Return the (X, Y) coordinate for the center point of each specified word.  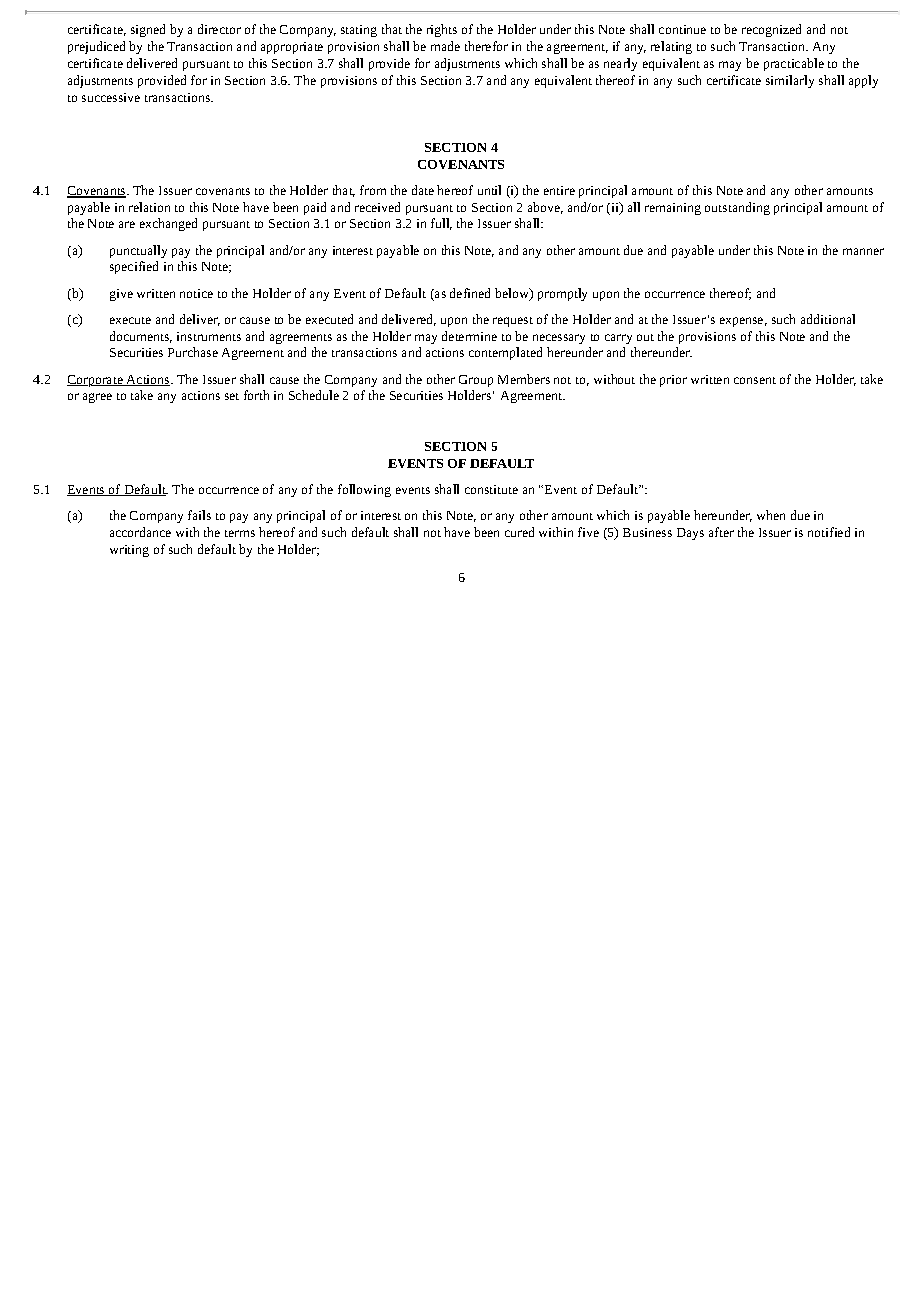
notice (196, 293)
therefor (486, 46)
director (219, 29)
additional (828, 319)
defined (470, 293)
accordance (140, 532)
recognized (771, 30)
